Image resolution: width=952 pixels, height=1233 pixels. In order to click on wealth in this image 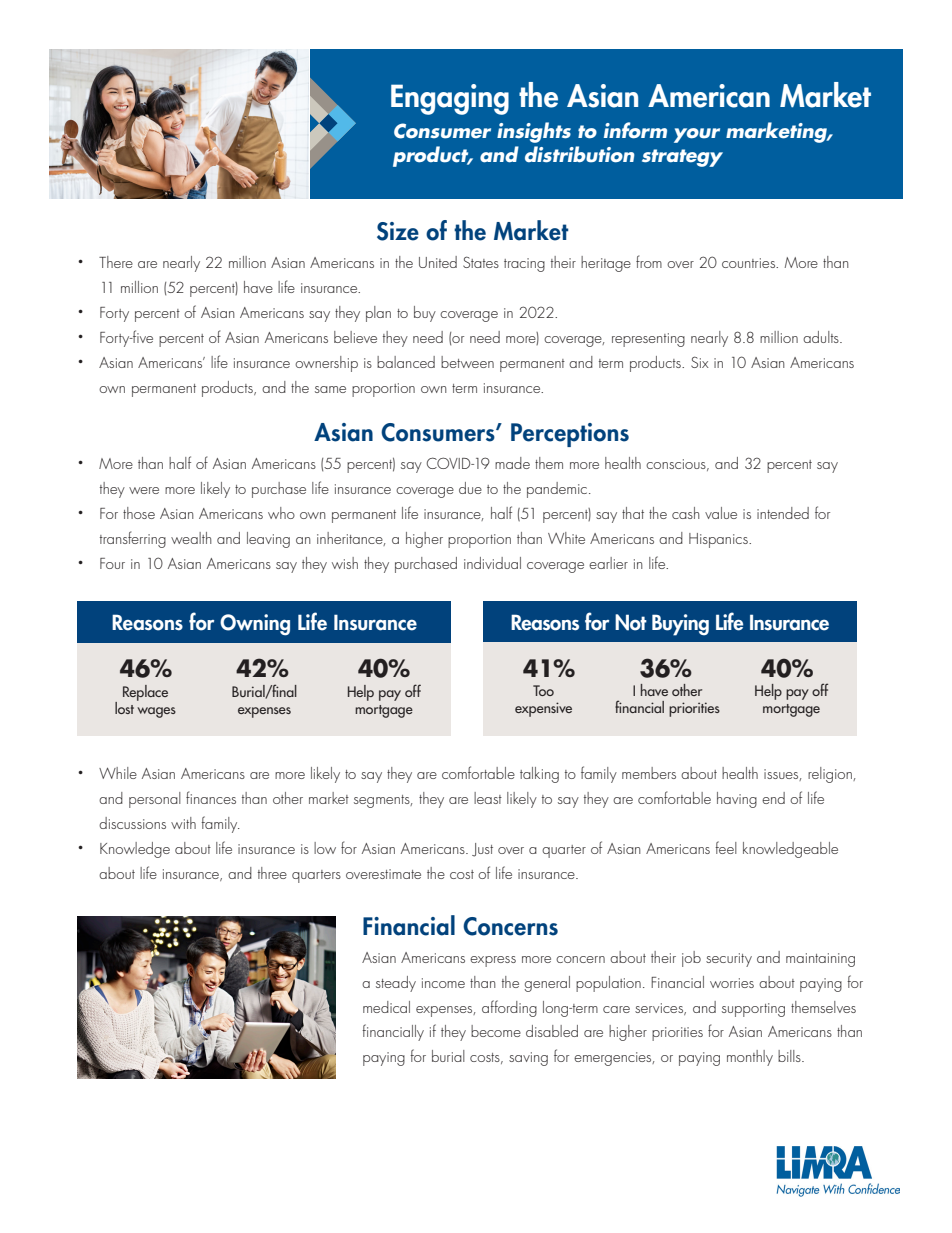, I will do `click(191, 538)`.
